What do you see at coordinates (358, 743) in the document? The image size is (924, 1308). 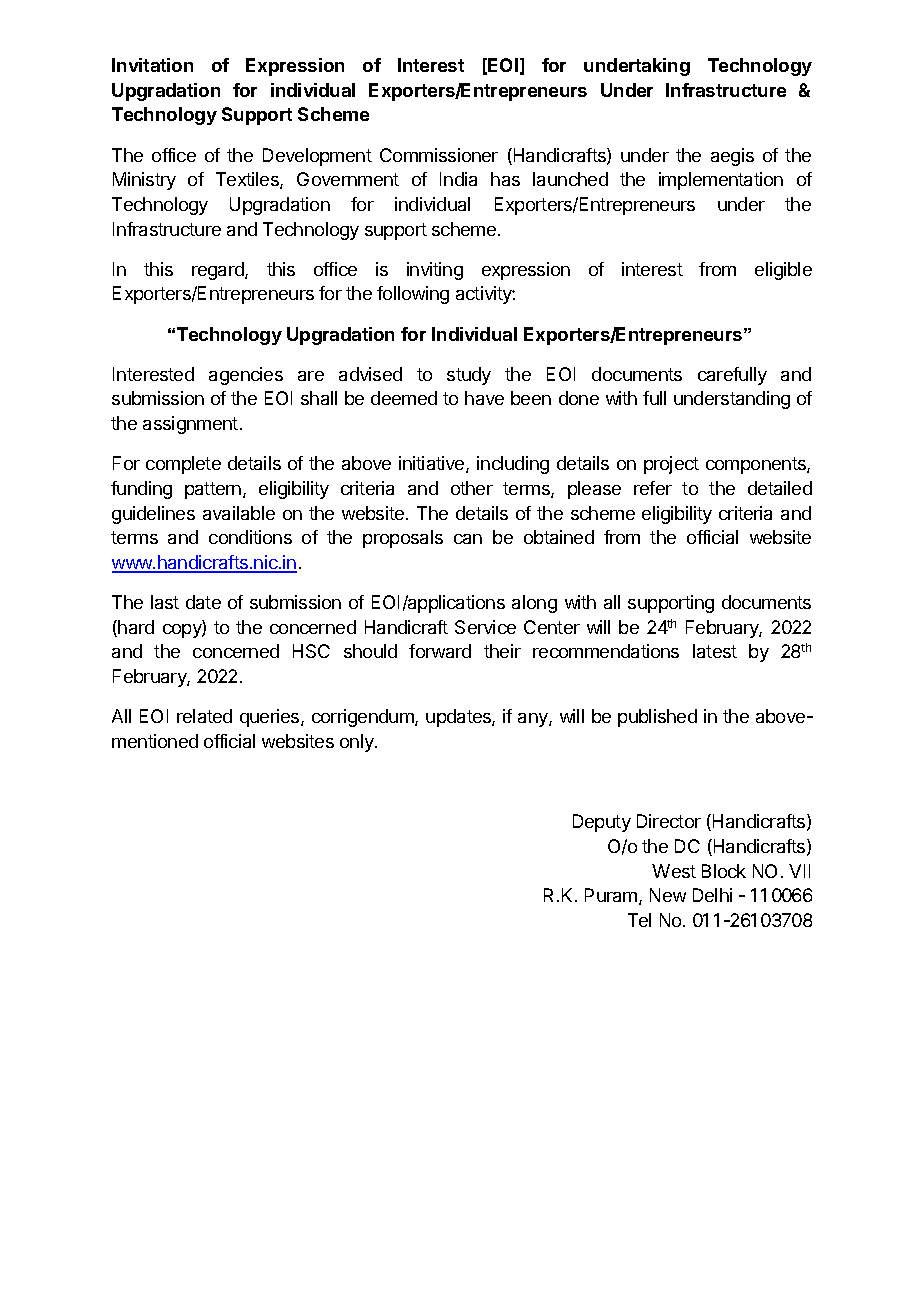 I see `only` at bounding box center [358, 743].
